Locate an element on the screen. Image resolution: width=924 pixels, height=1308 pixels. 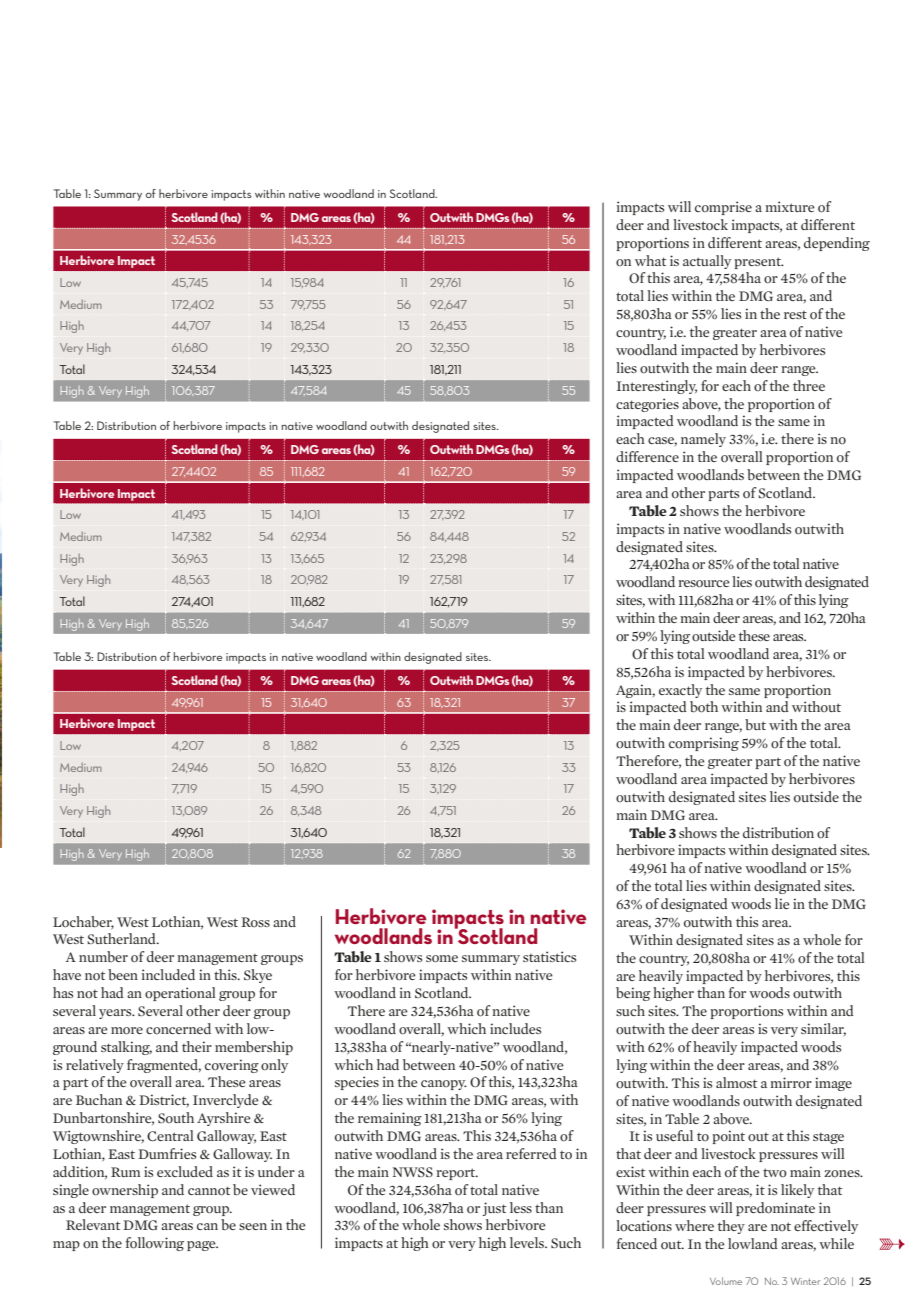
following is located at coordinates (155, 1244).
